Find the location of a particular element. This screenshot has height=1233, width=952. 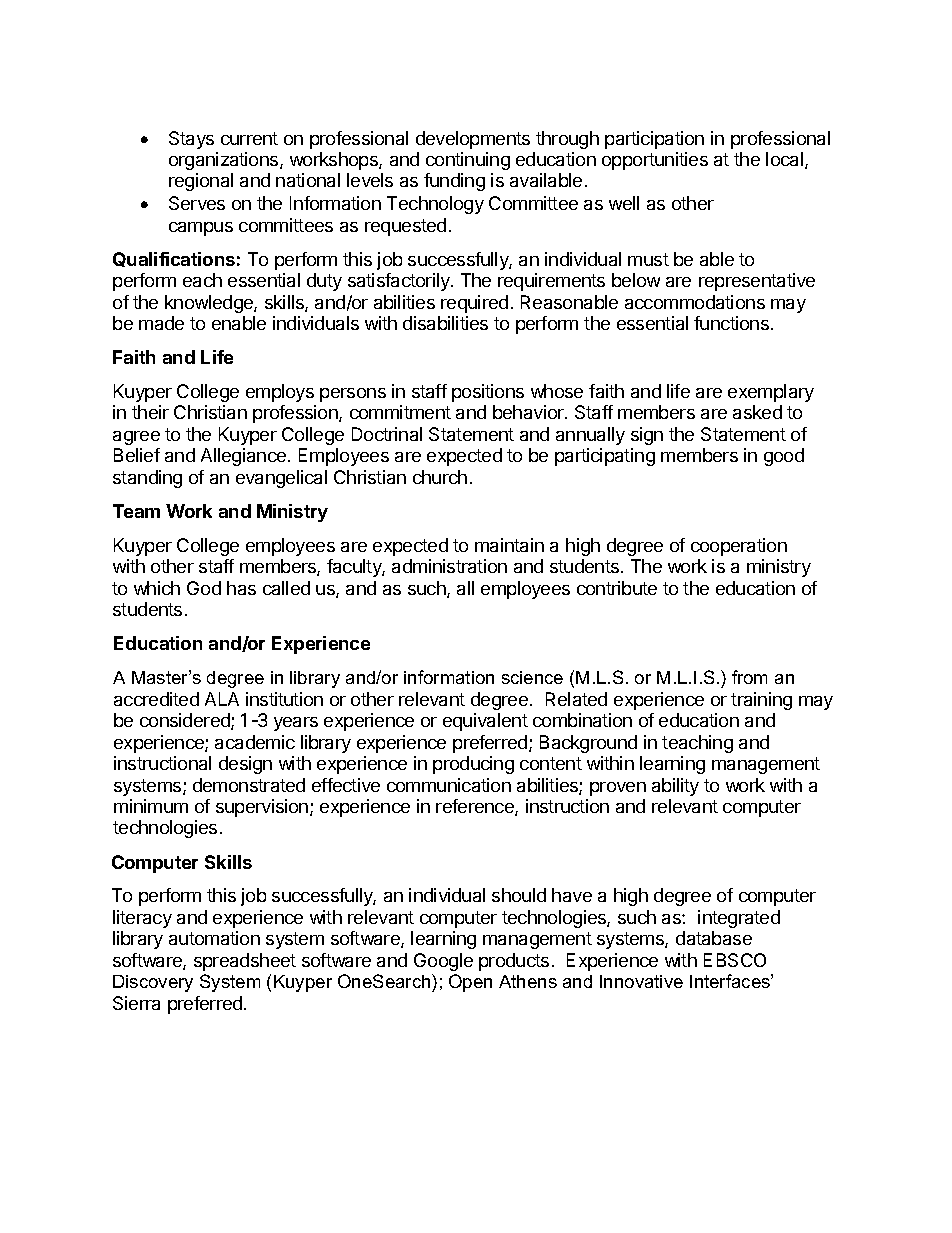

Allegiance is located at coordinates (245, 457).
